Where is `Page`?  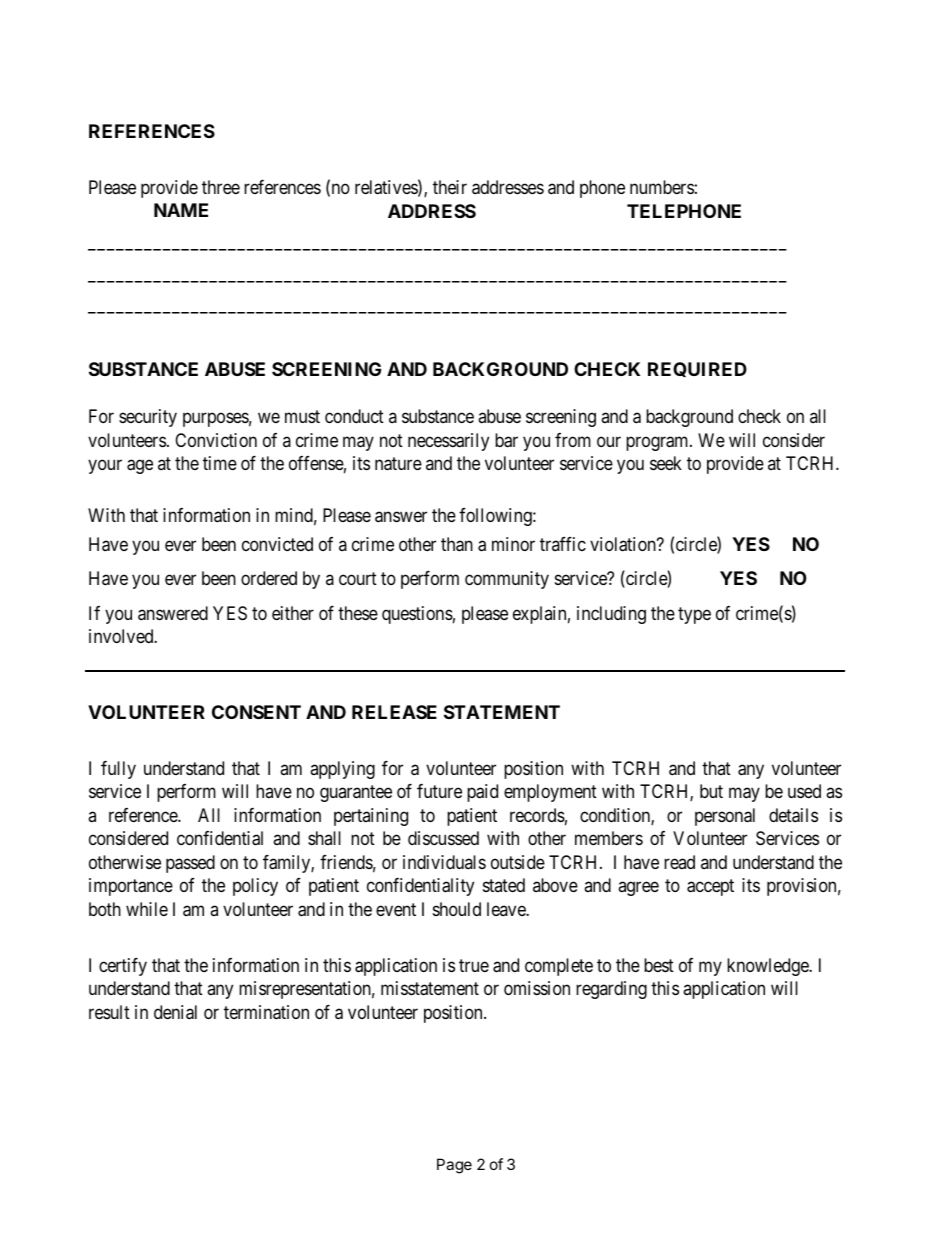 Page is located at coordinates (454, 1166).
